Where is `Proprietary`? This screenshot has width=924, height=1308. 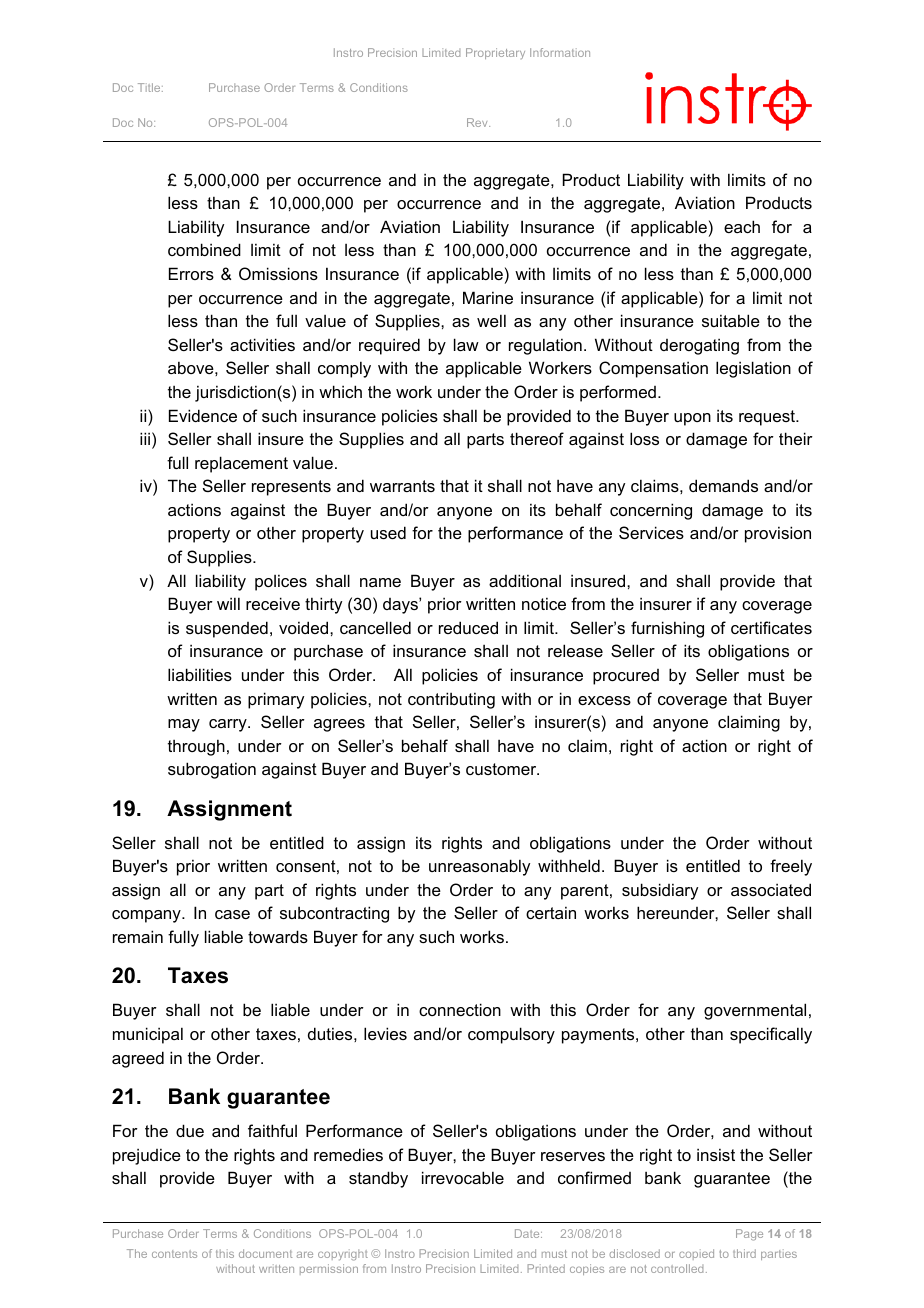 Proprietary is located at coordinates (495, 53).
